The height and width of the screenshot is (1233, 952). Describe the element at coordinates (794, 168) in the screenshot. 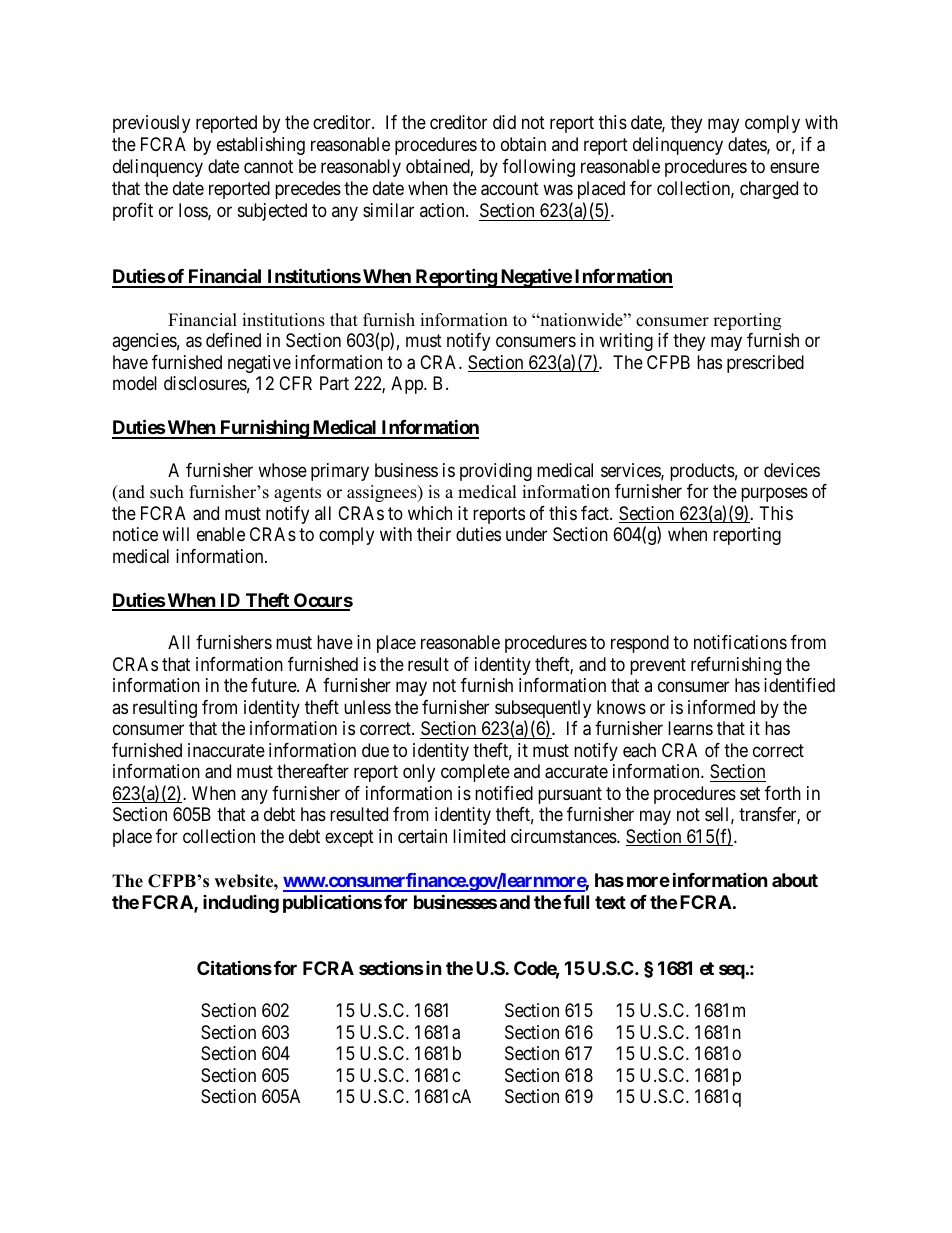

I see `ensure` at that location.
